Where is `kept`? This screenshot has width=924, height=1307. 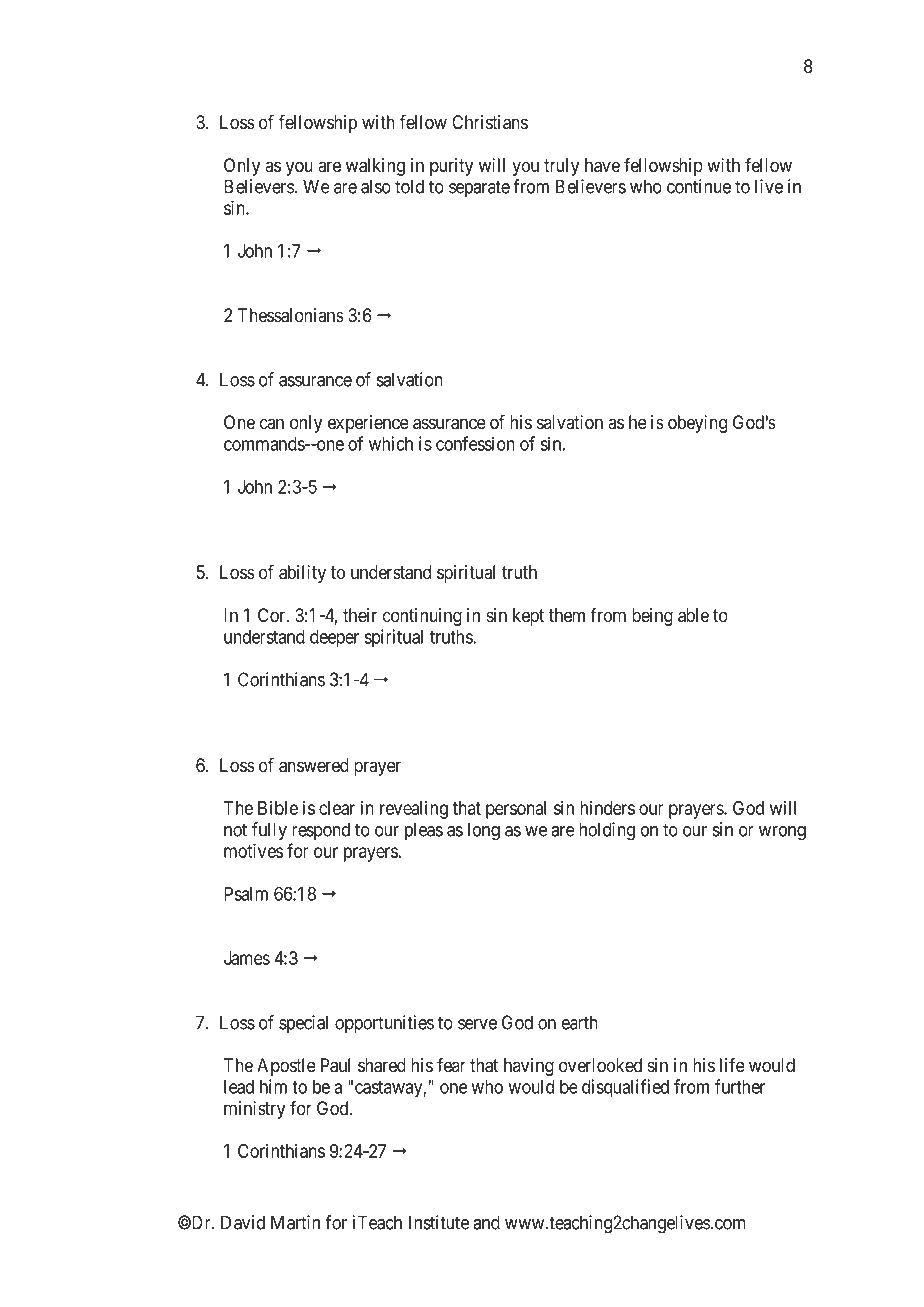
kept is located at coordinates (528, 617).
